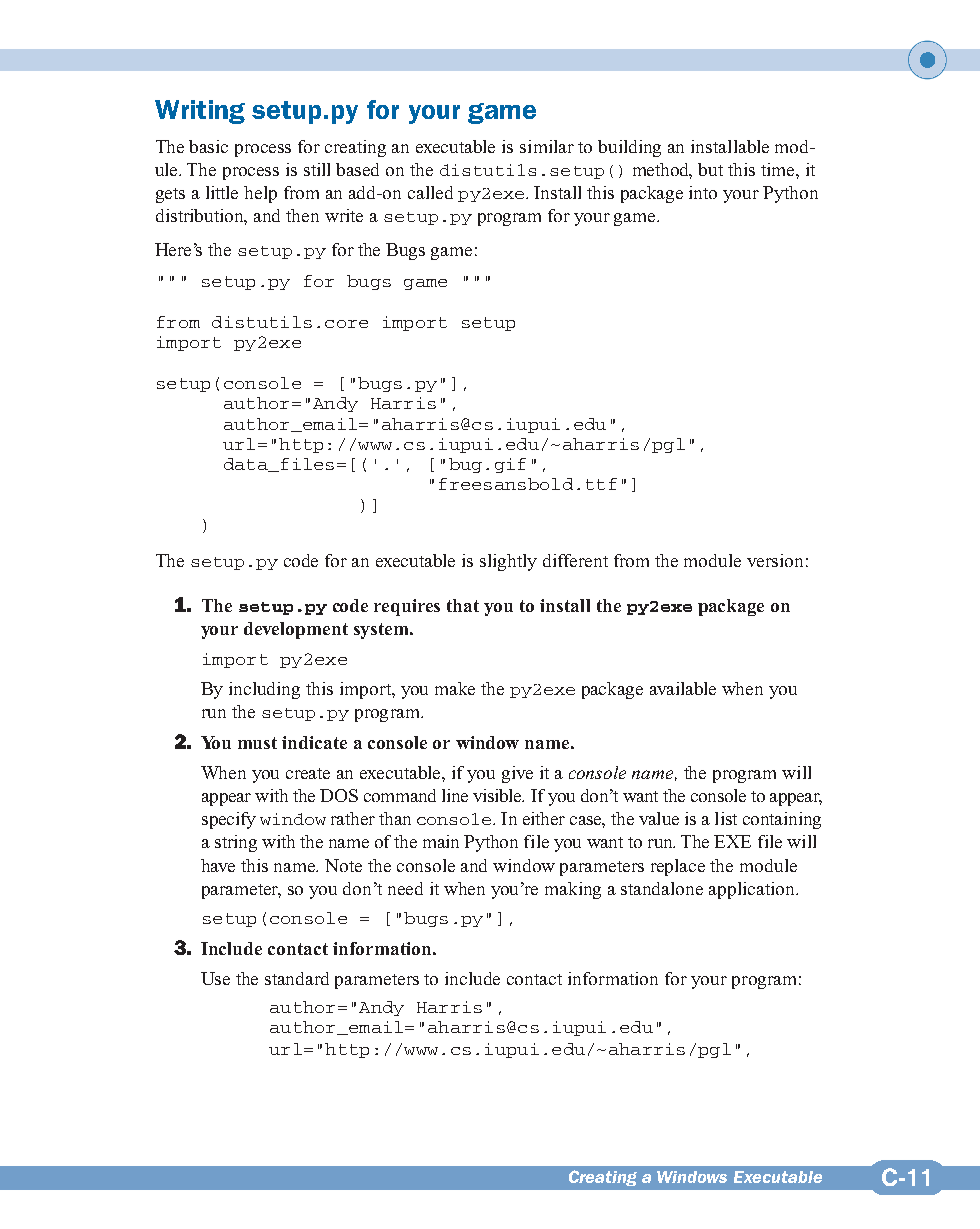 This screenshot has height=1229, width=980. I want to click on slightly, so click(508, 562).
